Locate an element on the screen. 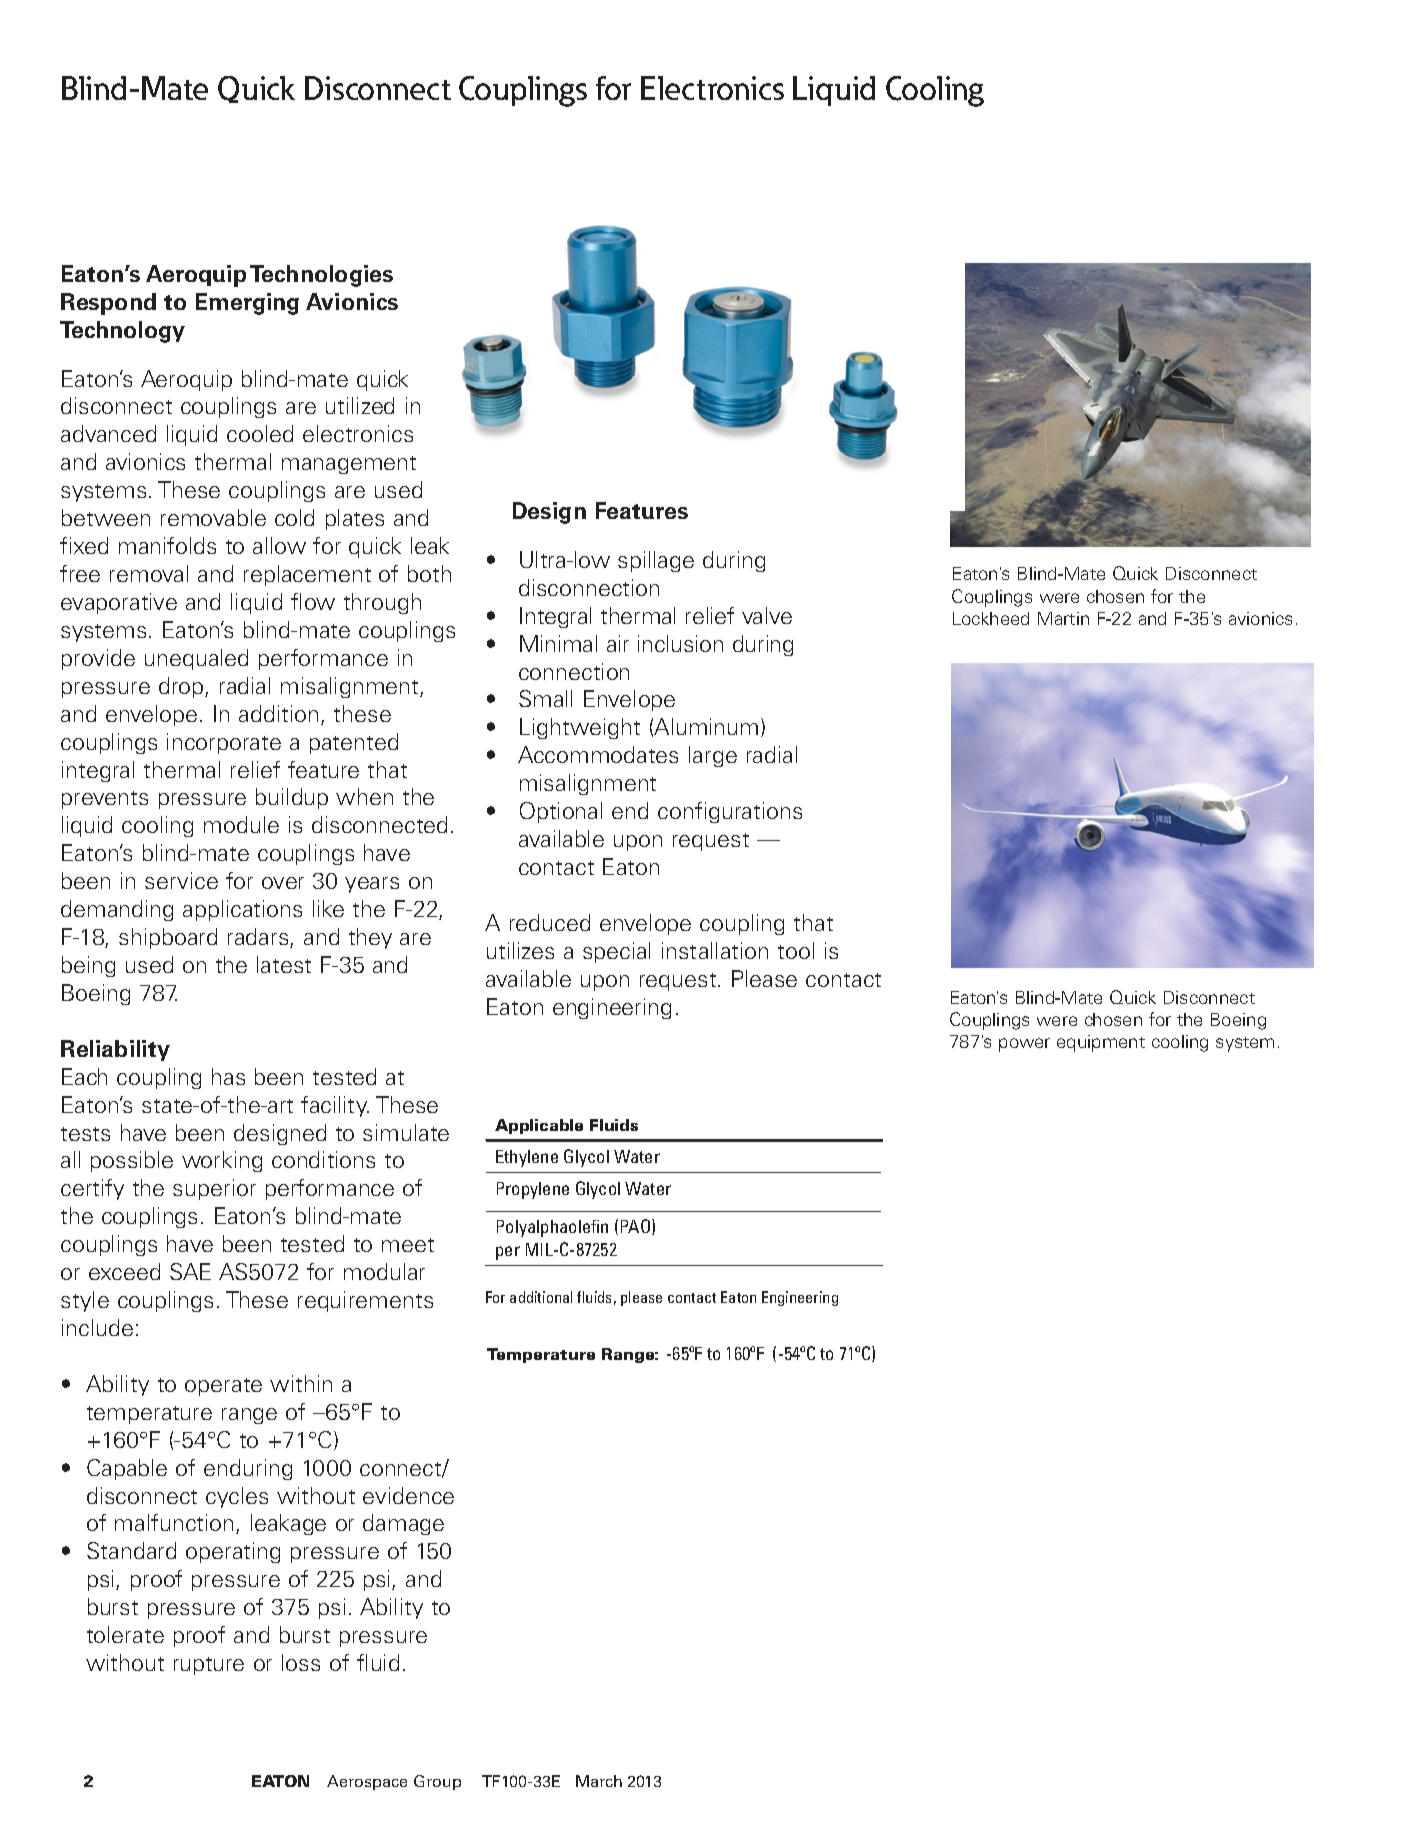 The height and width of the screenshot is (1843, 1424). special is located at coordinates (616, 952).
